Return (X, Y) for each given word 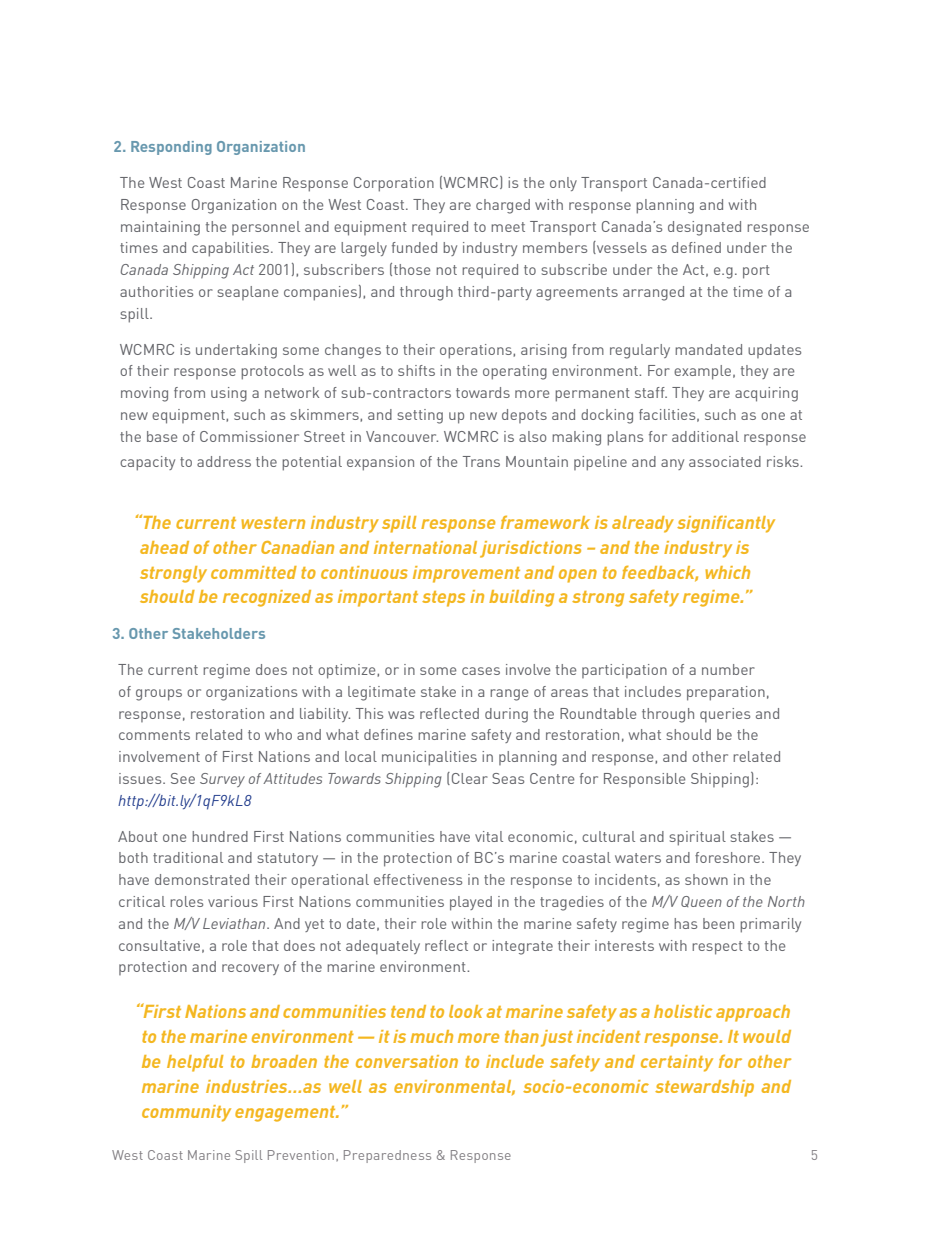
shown (706, 879)
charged (503, 206)
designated (704, 228)
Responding (171, 148)
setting (420, 416)
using (229, 394)
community (186, 1113)
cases (481, 671)
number (728, 669)
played (471, 903)
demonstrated (202, 879)
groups (159, 695)
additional (705, 436)
